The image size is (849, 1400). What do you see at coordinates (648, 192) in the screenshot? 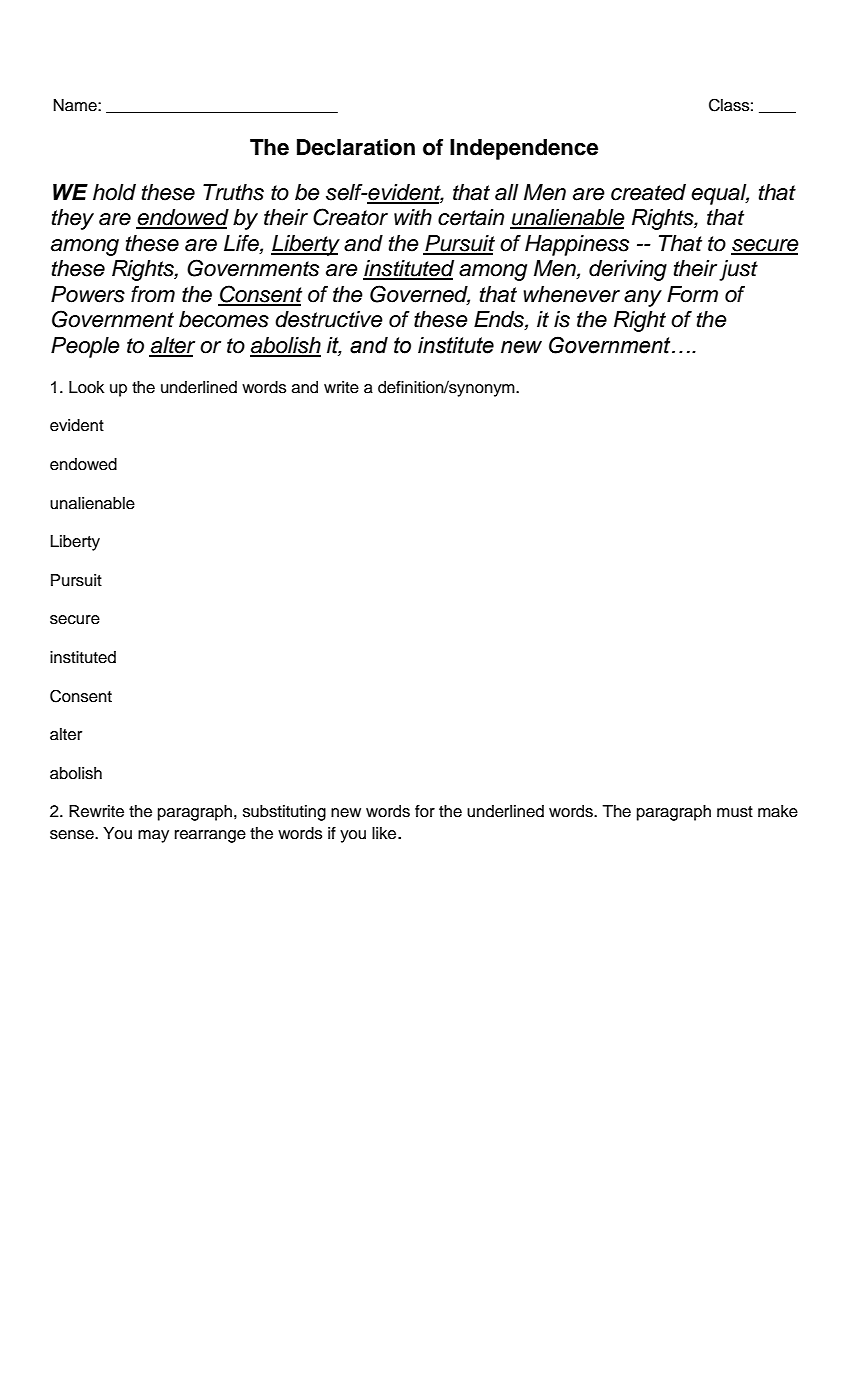
I see `created` at bounding box center [648, 192].
